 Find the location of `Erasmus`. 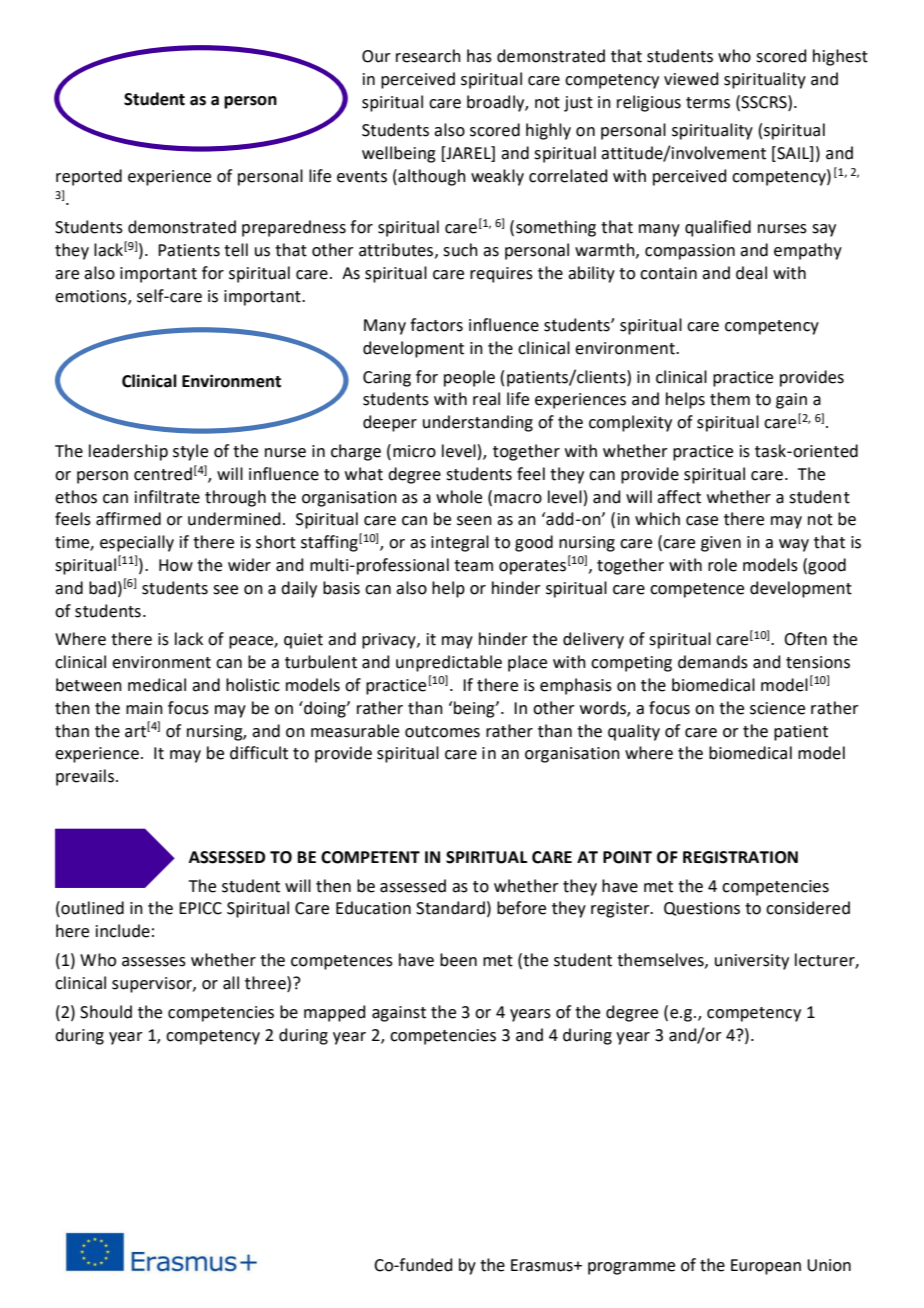

Erasmus is located at coordinates (543, 1265).
